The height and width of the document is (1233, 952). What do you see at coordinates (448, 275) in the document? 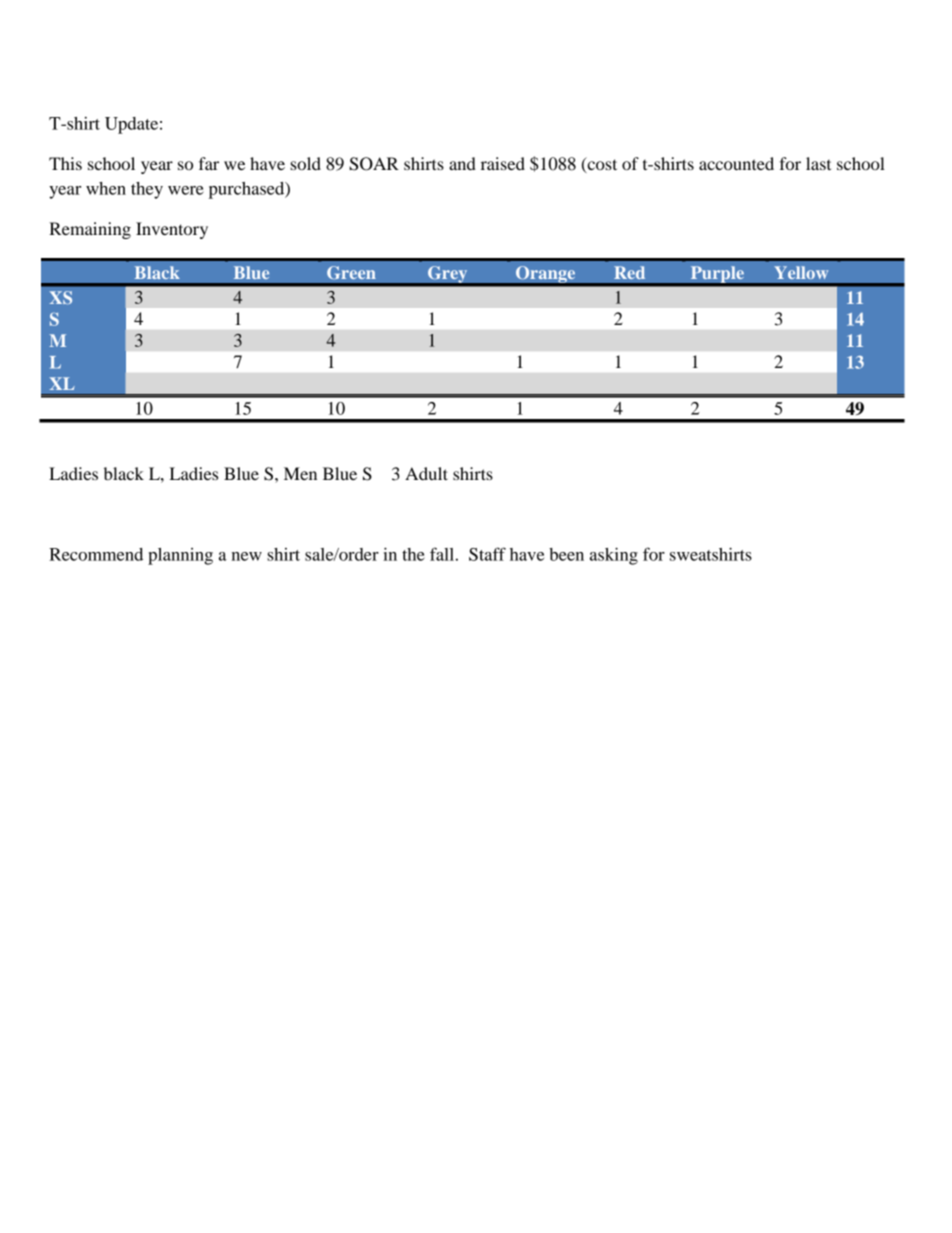
I see `Grey` at bounding box center [448, 275].
